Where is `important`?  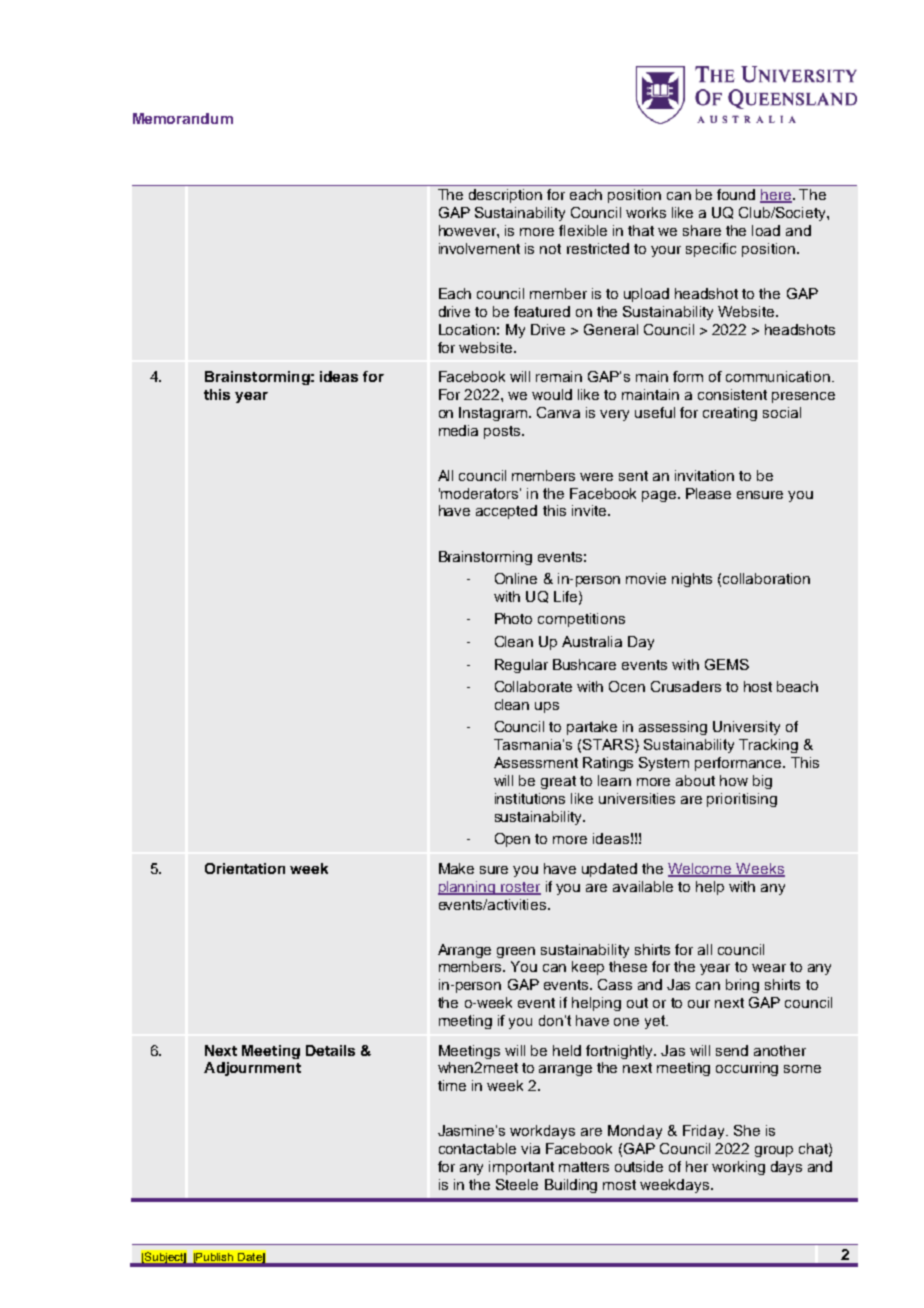 important is located at coordinates (521, 1168).
